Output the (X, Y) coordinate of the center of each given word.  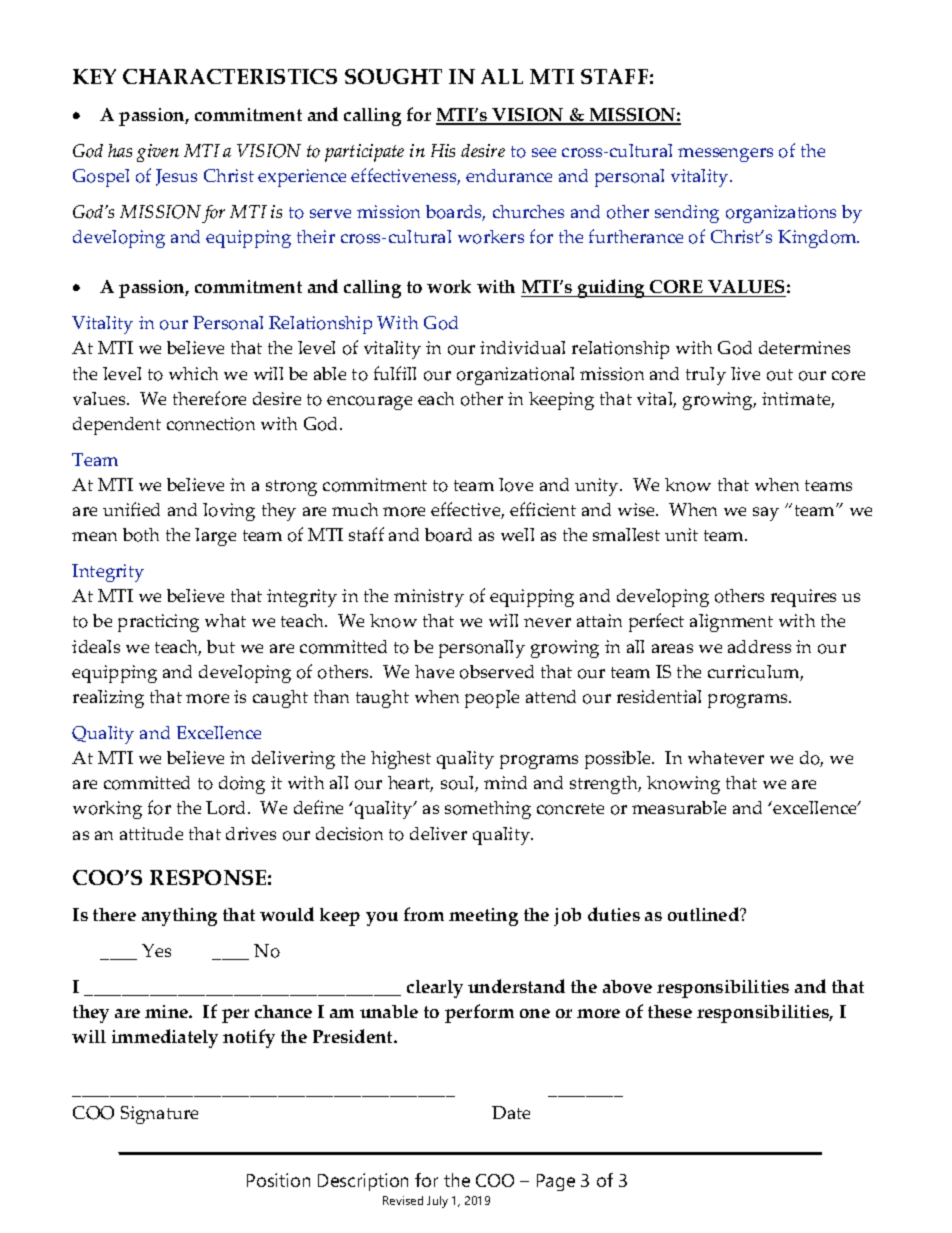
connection (211, 424)
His (443, 150)
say (766, 514)
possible (619, 760)
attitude (151, 833)
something (488, 810)
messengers (725, 155)
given (158, 153)
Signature (159, 1115)
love (516, 485)
